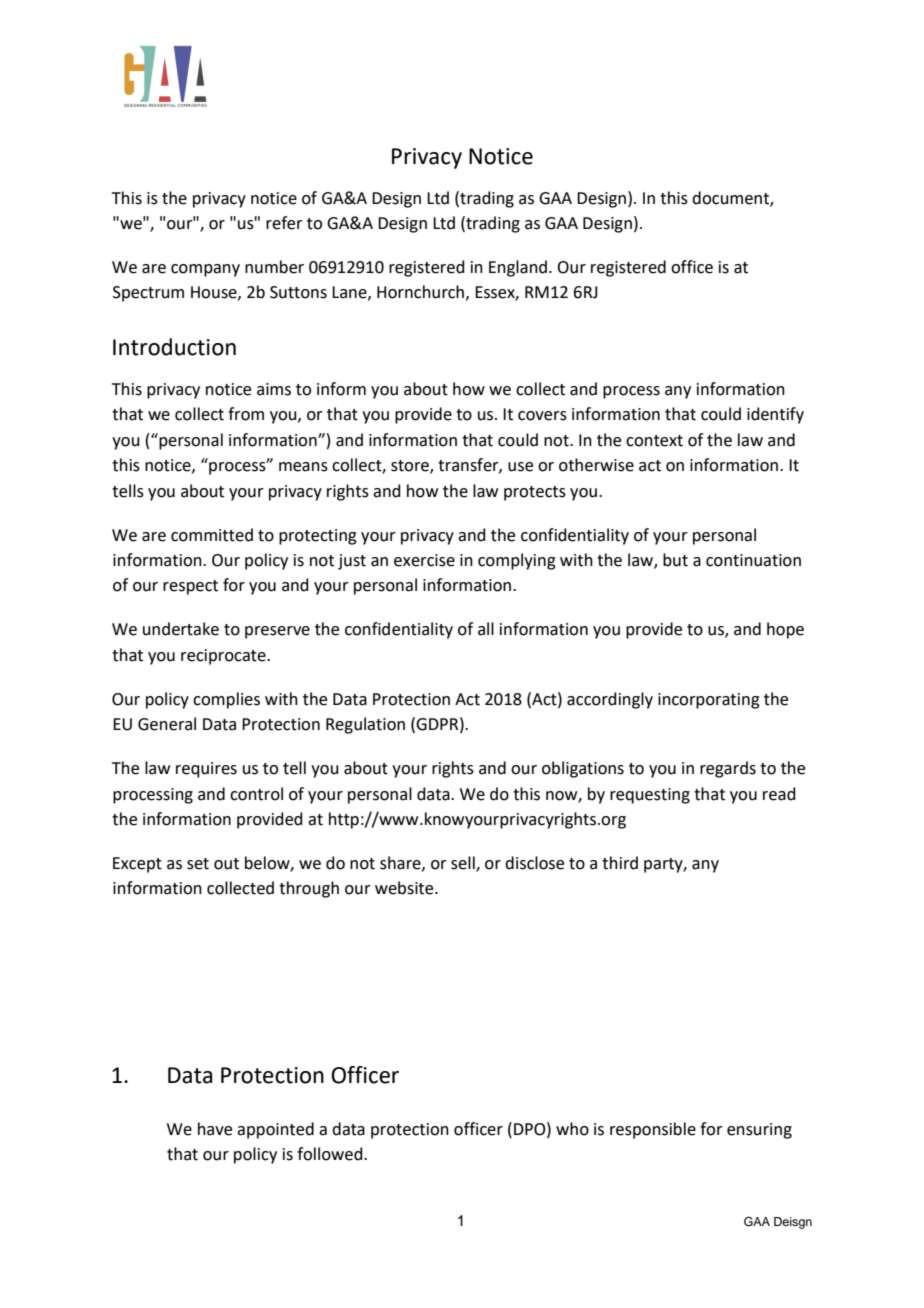 This image has height=1308, width=924. What do you see at coordinates (205, 270) in the image?
I see `company` at bounding box center [205, 270].
